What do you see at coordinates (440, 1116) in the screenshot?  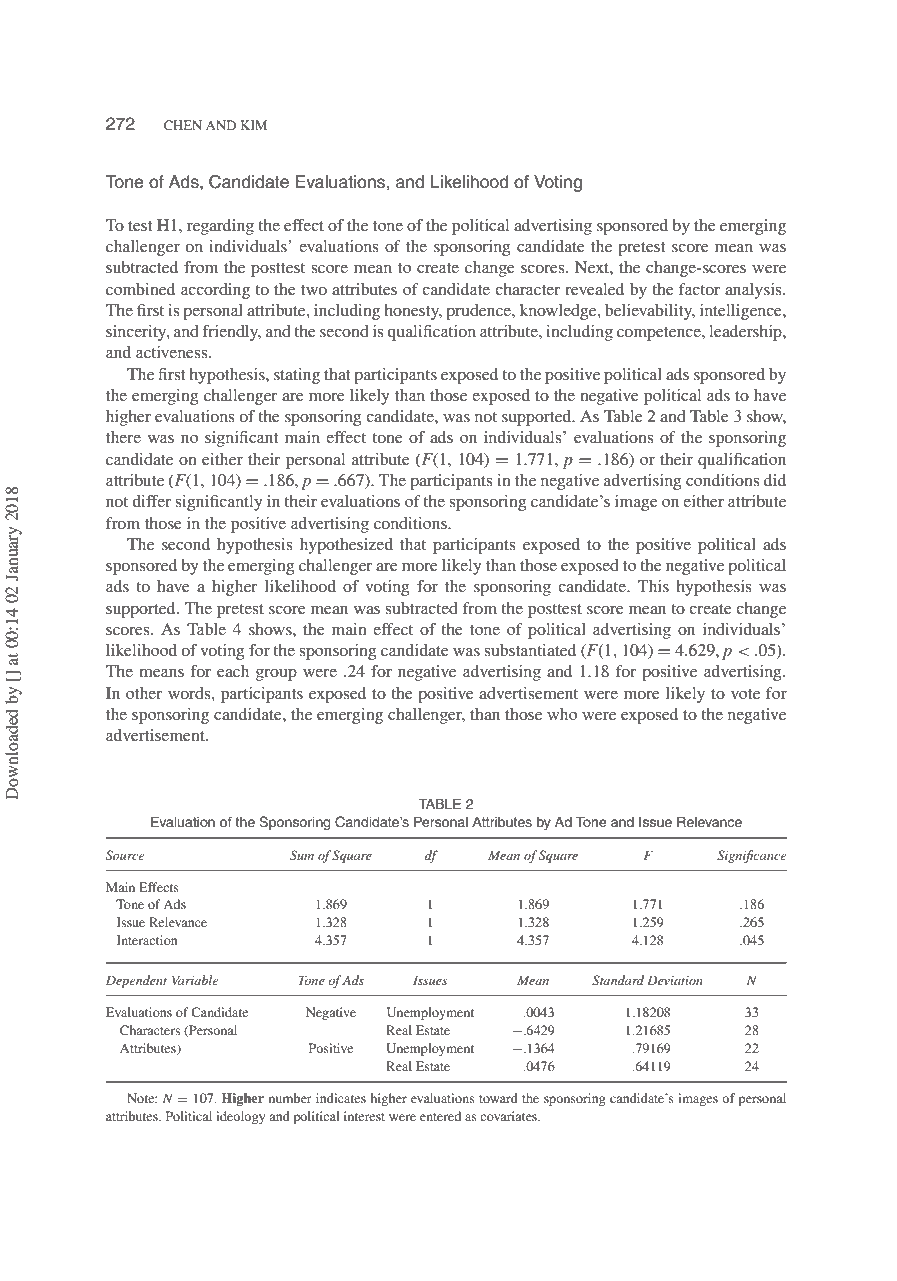 I see `entered` at bounding box center [440, 1116].
